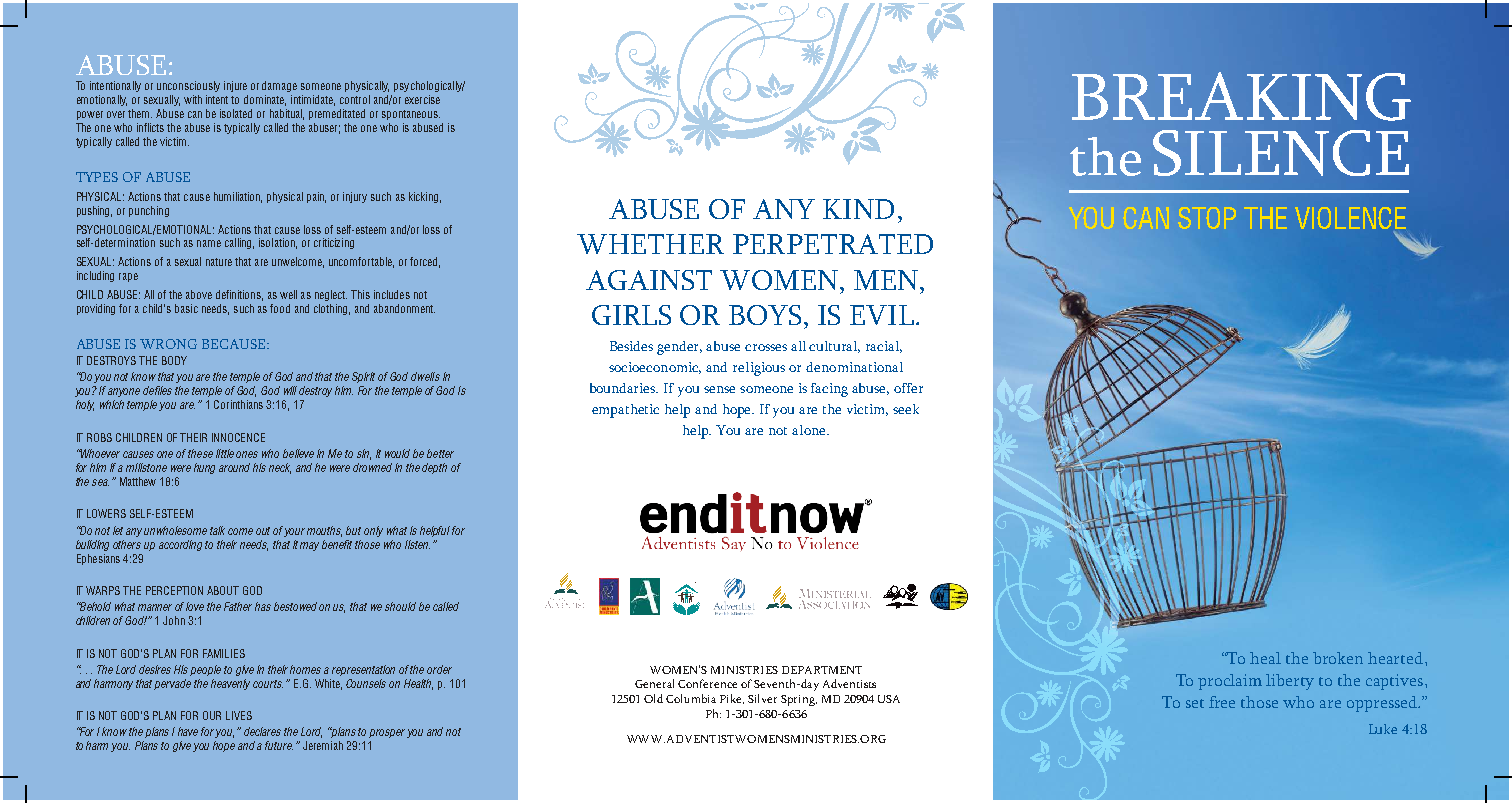 The height and width of the screenshot is (803, 1512). I want to click on declares, so click(262, 731).
